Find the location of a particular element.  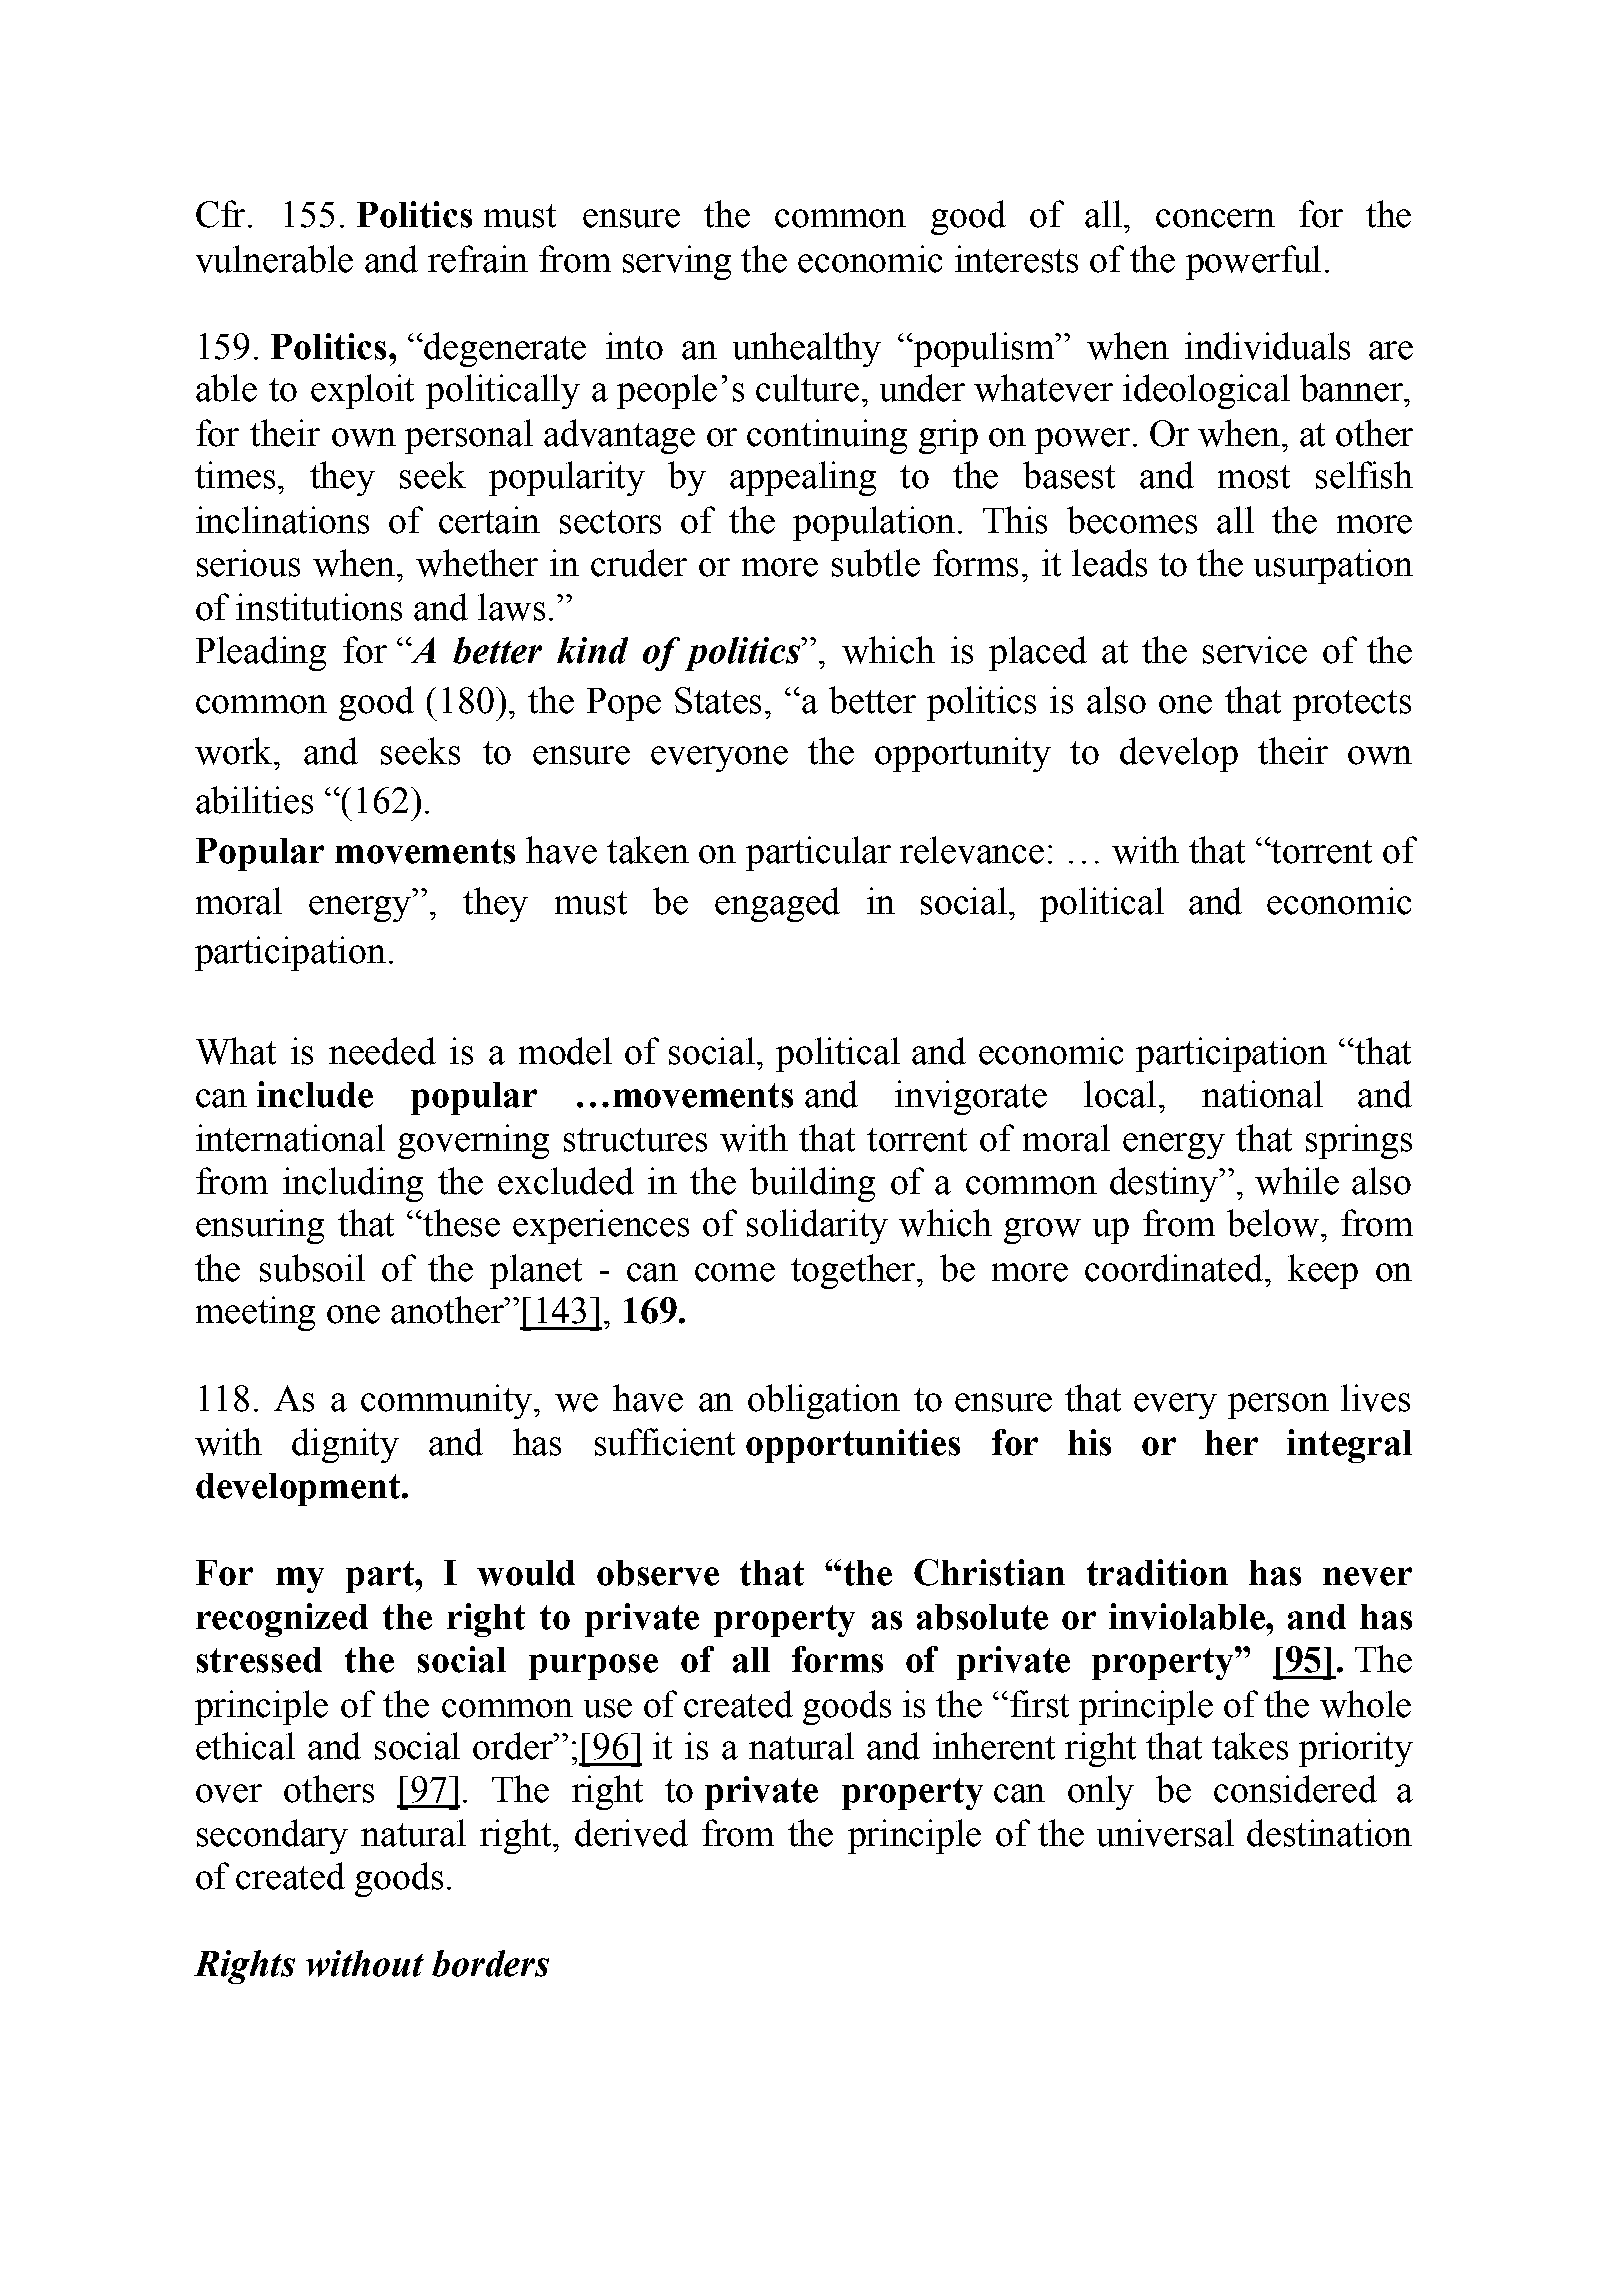

institutions is located at coordinates (319, 607).
